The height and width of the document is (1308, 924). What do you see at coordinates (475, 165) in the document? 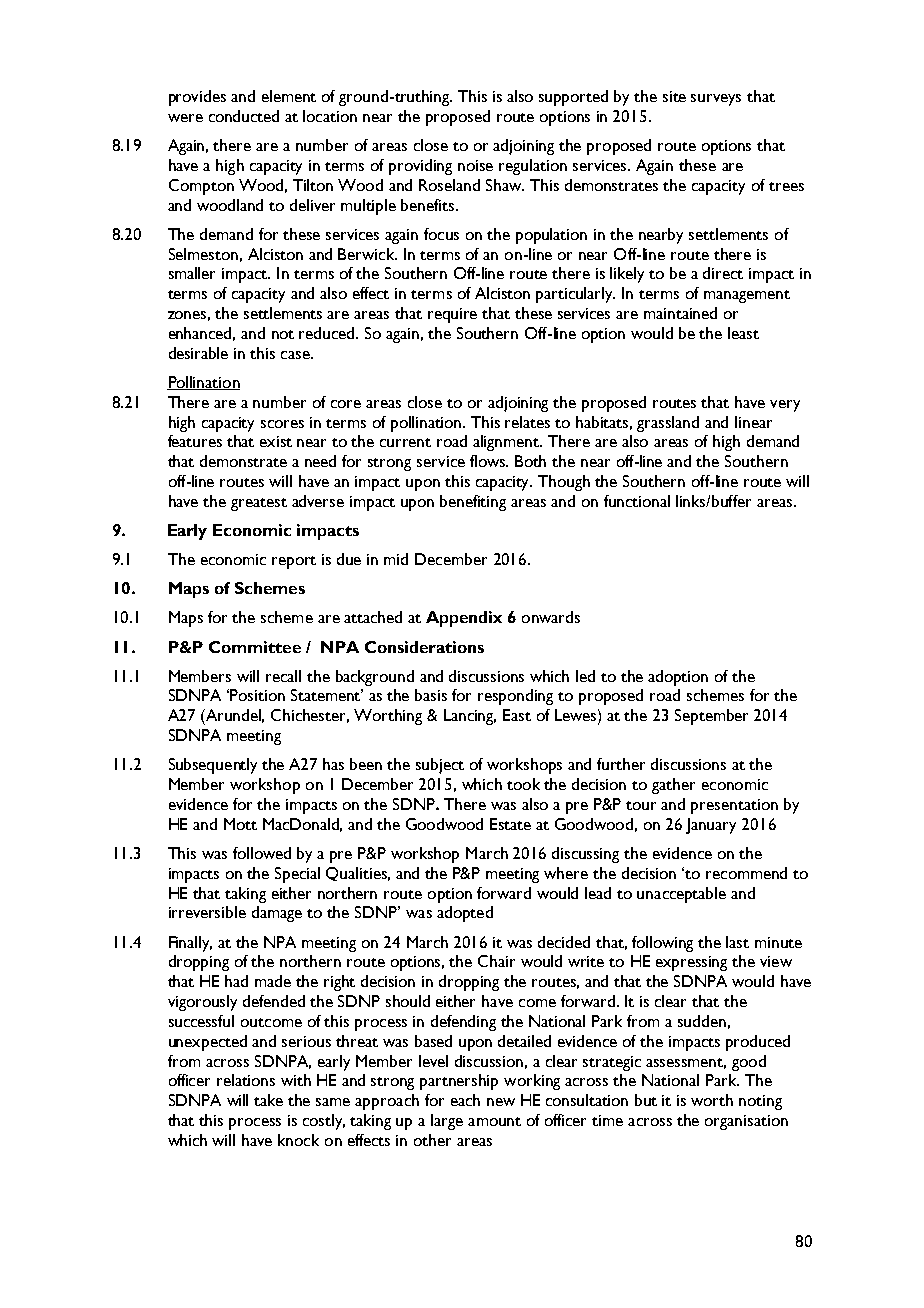
I see `noise` at bounding box center [475, 165].
